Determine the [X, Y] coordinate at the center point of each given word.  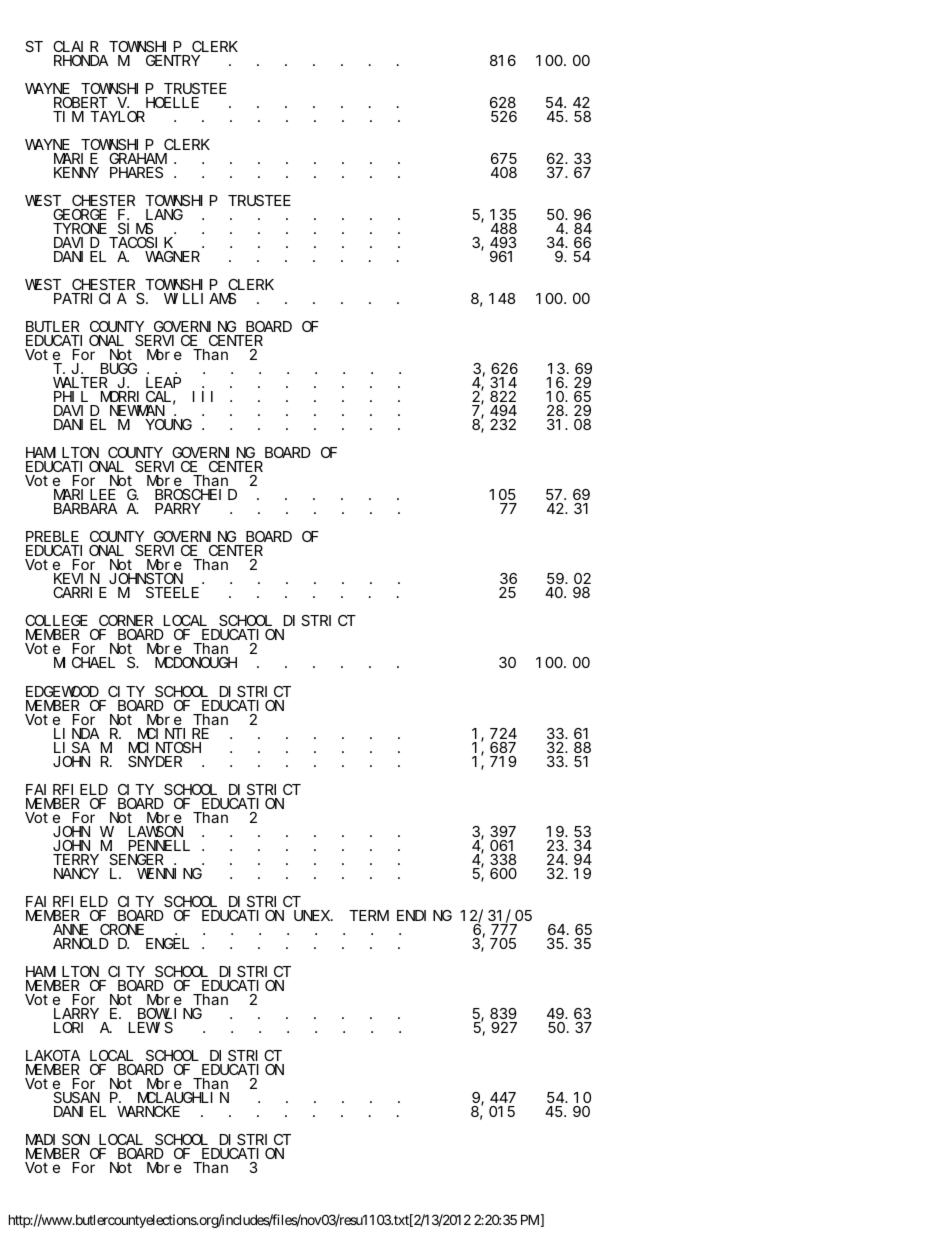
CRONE [122, 929]
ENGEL [167, 943]
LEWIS [151, 1027]
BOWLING [170, 1013]
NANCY [76, 873]
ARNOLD [81, 943]
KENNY [76, 173]
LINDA [76, 733]
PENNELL [159, 845]
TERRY [76, 859]
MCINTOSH [165, 747]
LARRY [76, 1013]
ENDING [424, 915]
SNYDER [155, 761]
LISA [72, 747]
